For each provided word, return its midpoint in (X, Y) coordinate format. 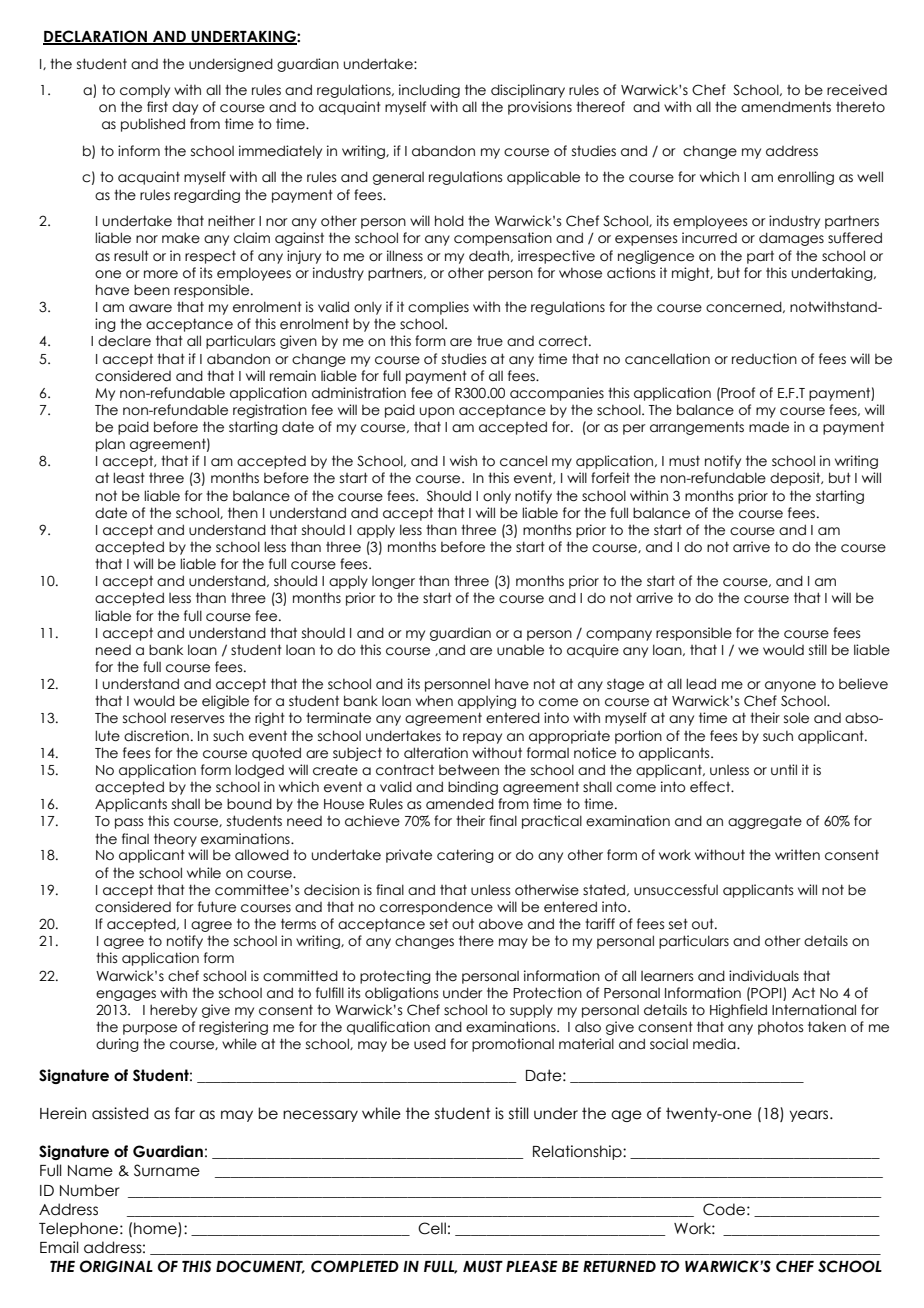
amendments (786, 107)
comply (145, 91)
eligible (225, 702)
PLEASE (532, 1266)
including (429, 91)
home (156, 1229)
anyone (790, 686)
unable (520, 650)
